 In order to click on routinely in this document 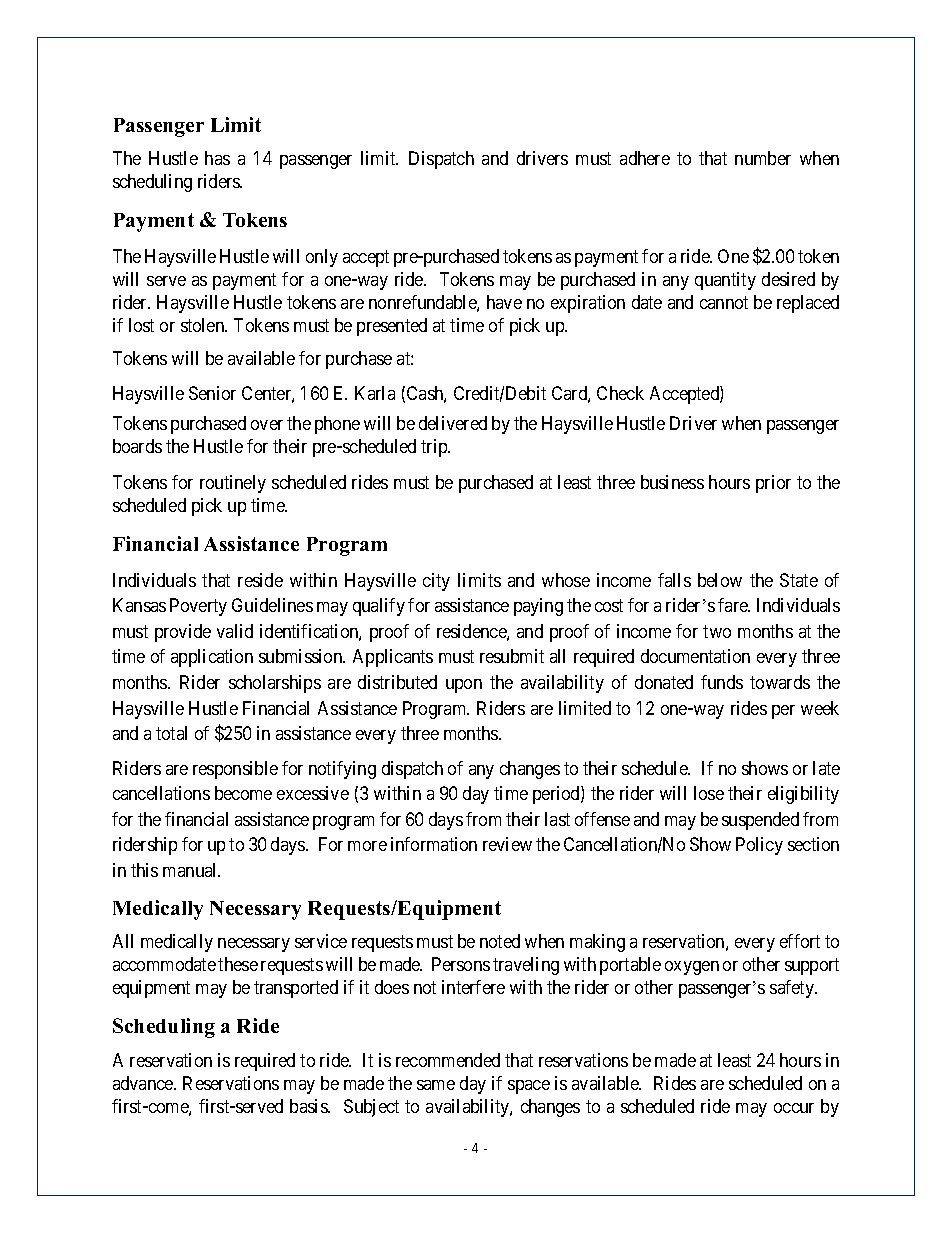, I will do `click(233, 484)`.
